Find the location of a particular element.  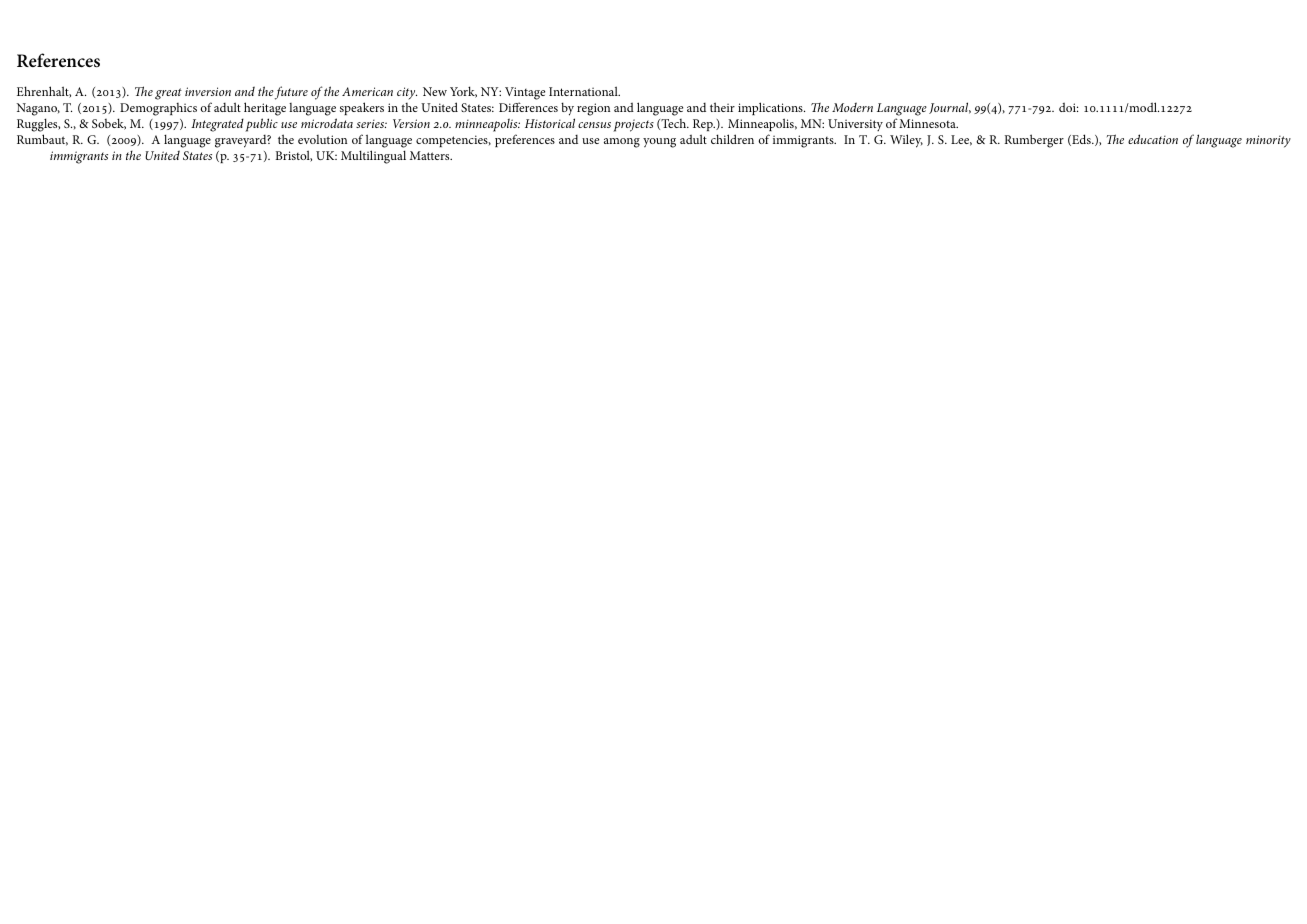

Modern is located at coordinates (852, 107).
